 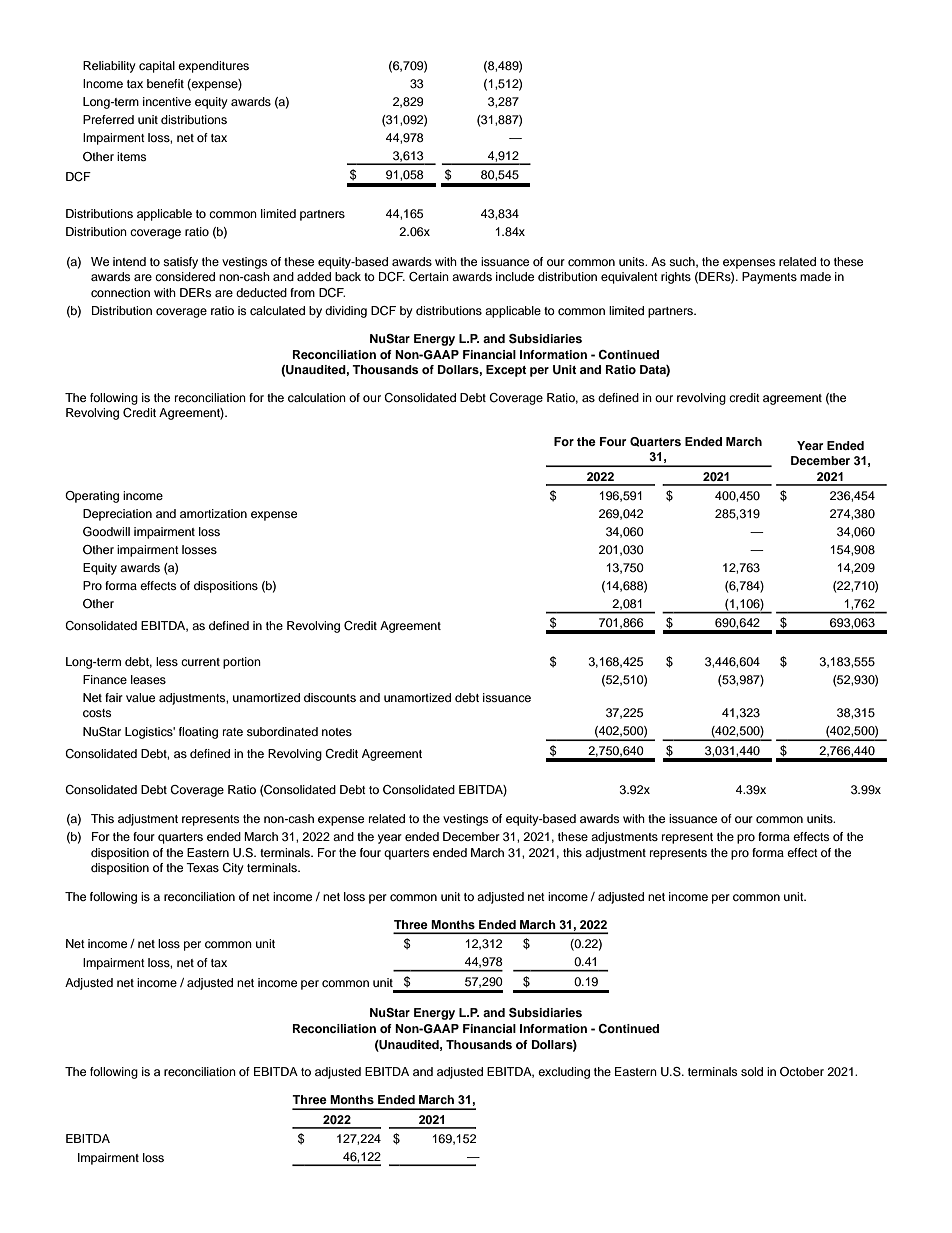 What do you see at coordinates (564, 1073) in the screenshot?
I see `excluding` at bounding box center [564, 1073].
